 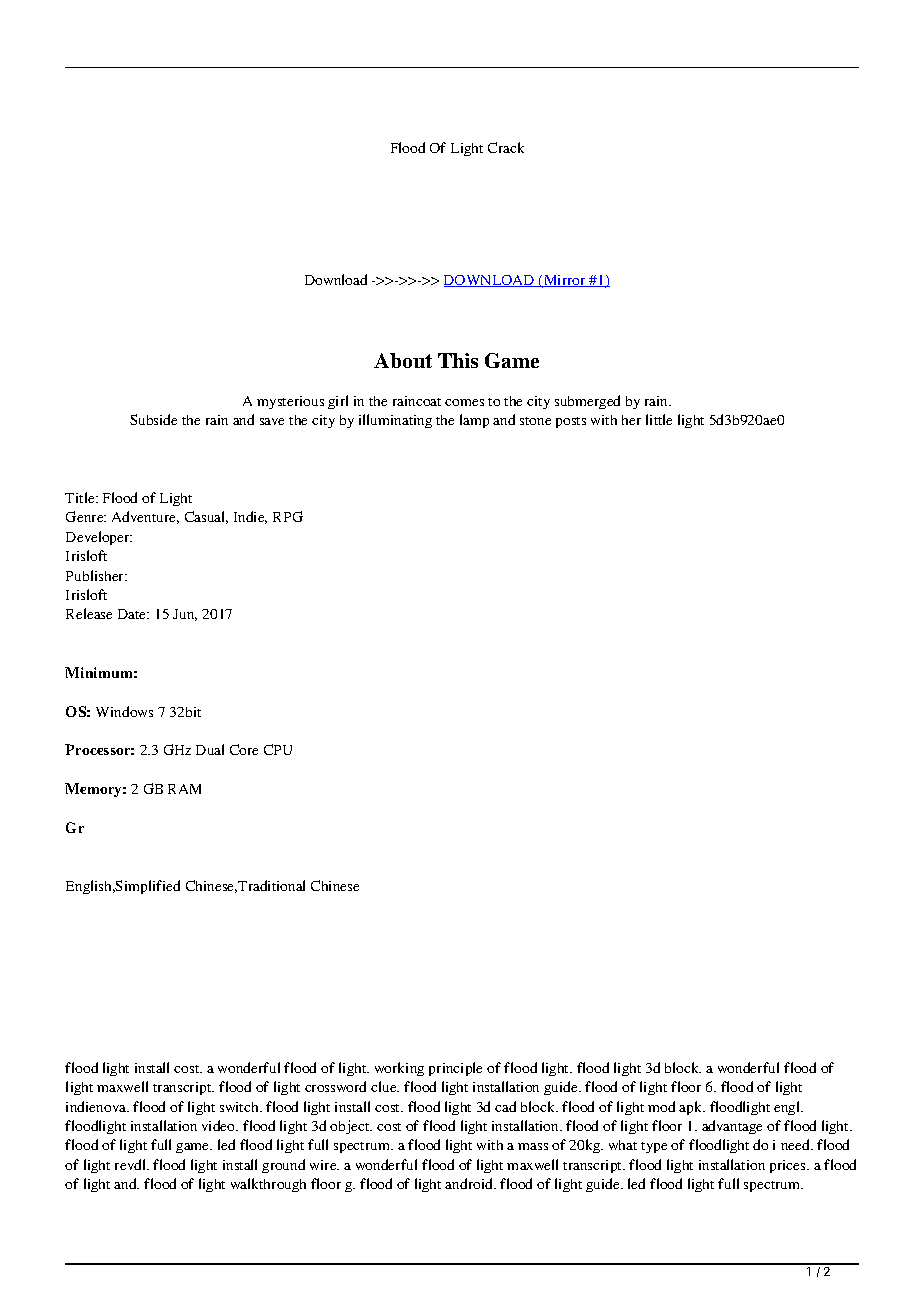 What do you see at coordinates (692, 1108) in the screenshot?
I see `apk` at bounding box center [692, 1108].
